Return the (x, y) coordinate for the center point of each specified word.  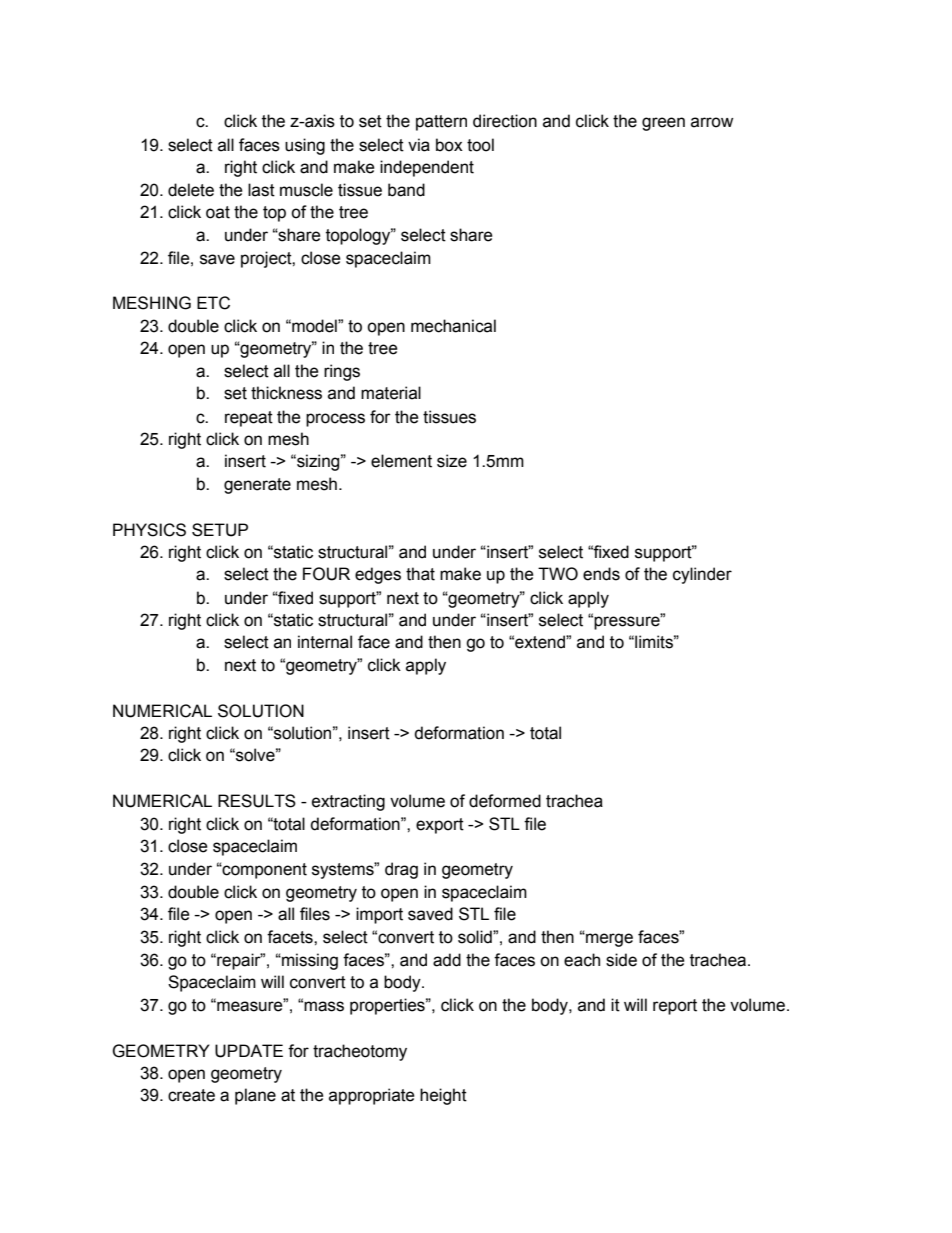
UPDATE (249, 1051)
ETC (213, 303)
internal (325, 642)
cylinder (702, 575)
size (452, 461)
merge (608, 940)
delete (191, 190)
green (663, 124)
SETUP (220, 530)
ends (601, 574)
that (420, 574)
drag (401, 870)
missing (309, 961)
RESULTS (257, 801)
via (419, 145)
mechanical (453, 326)
